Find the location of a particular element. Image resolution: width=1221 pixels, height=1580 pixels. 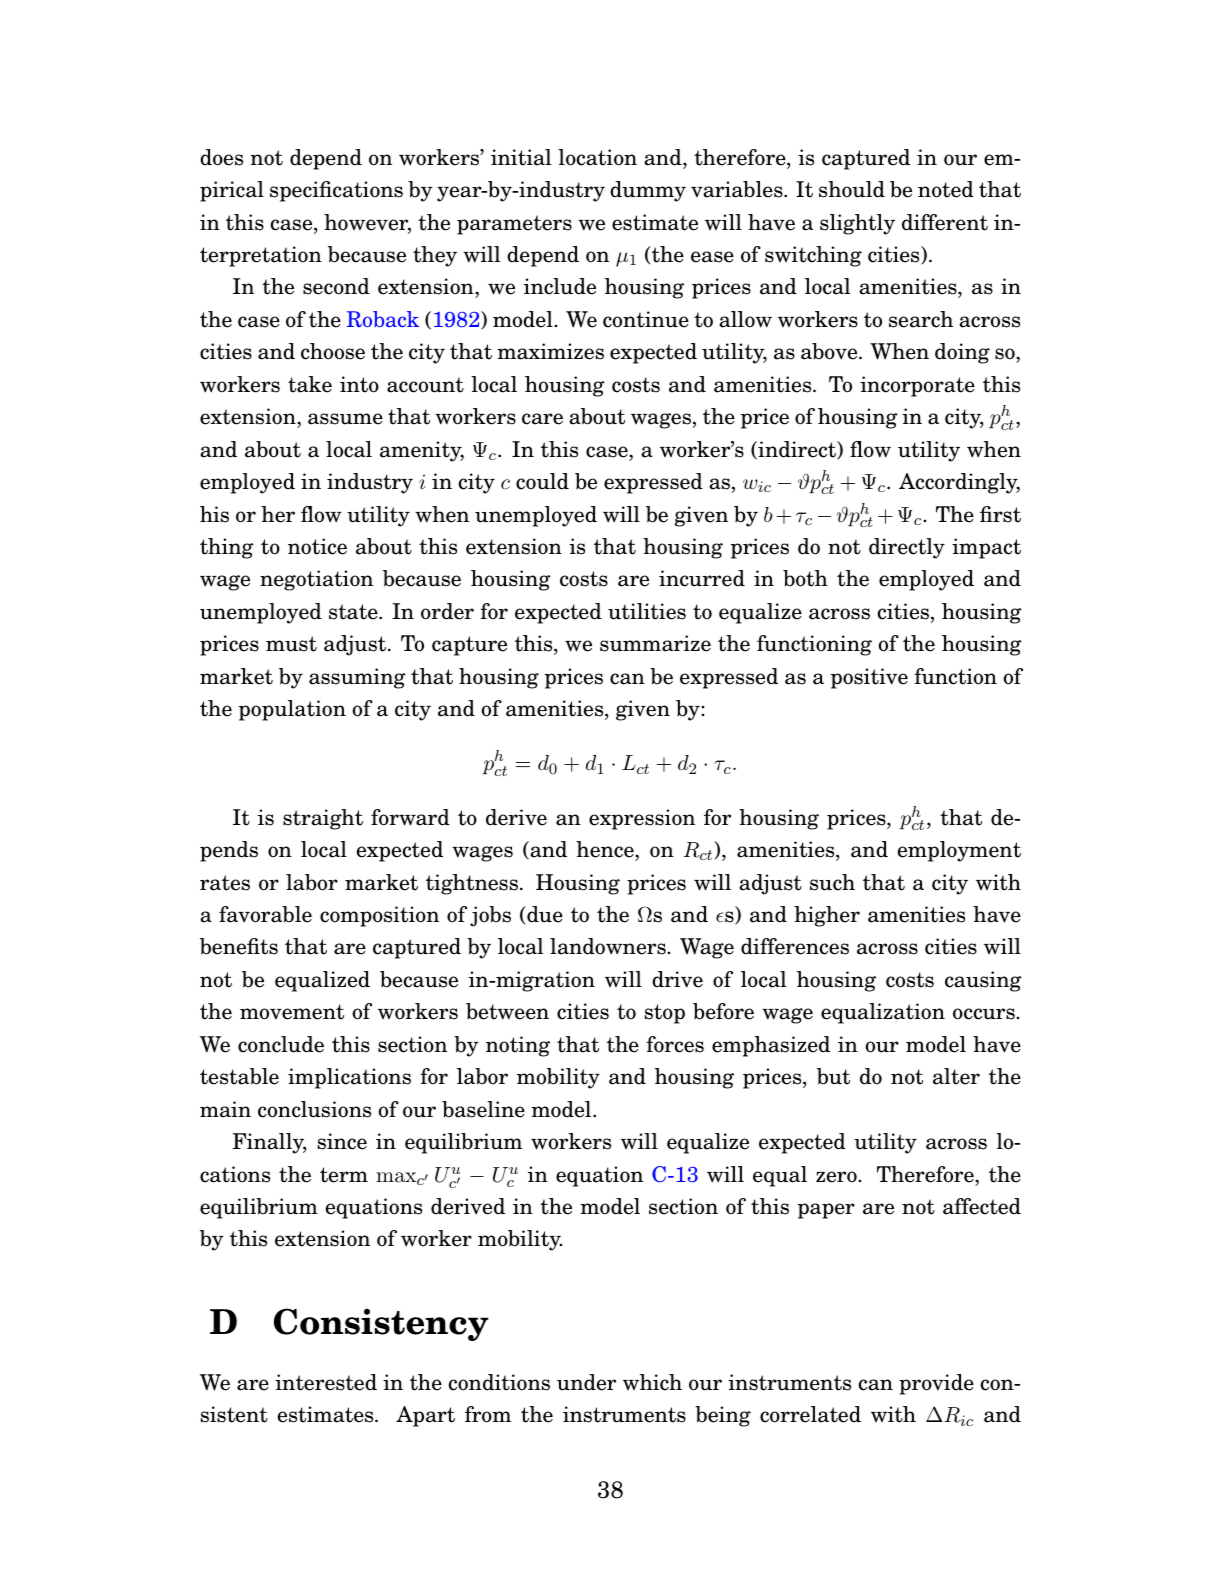

does is located at coordinates (221, 157).
